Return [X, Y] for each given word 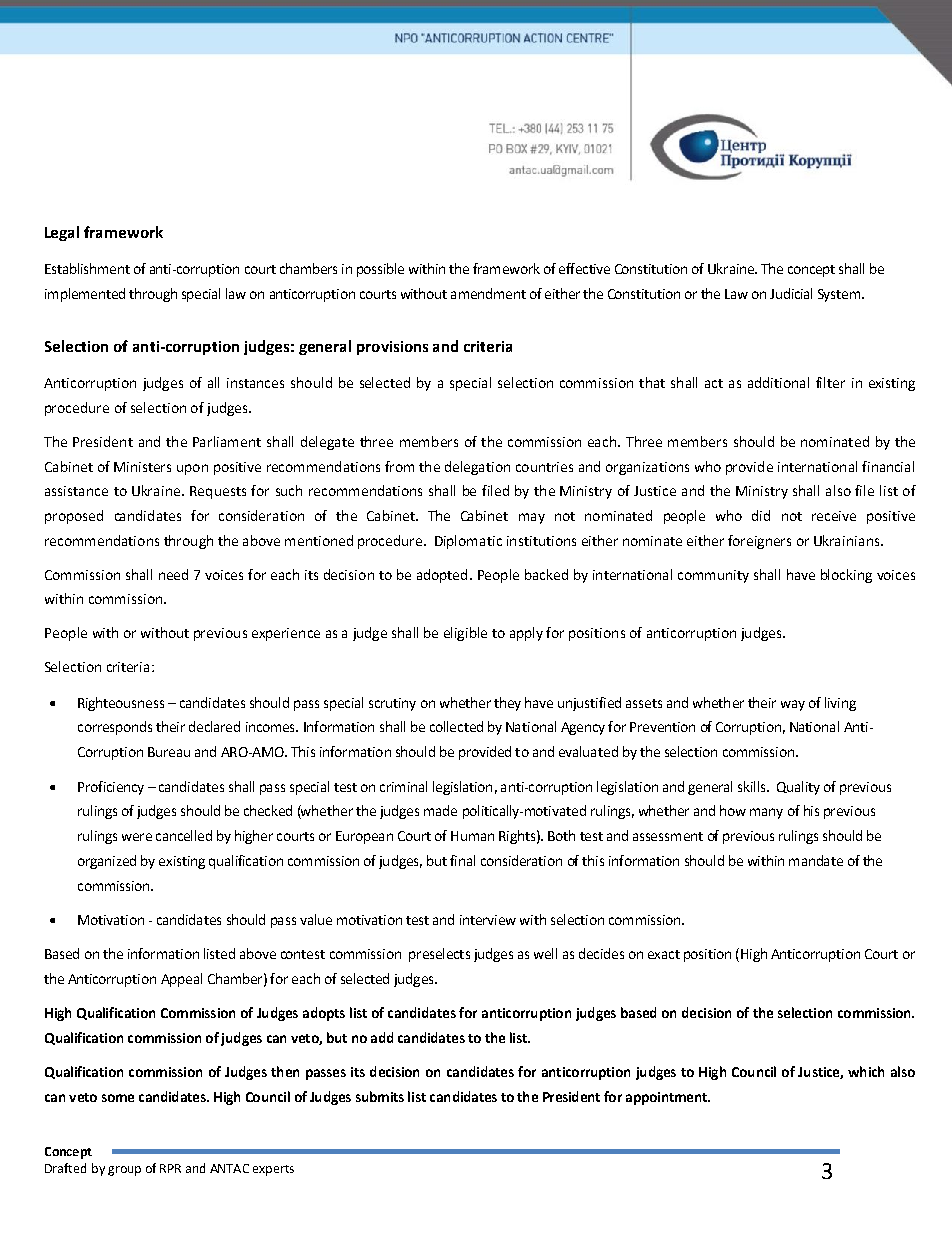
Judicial [791, 293]
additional [778, 382]
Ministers [142, 467]
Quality [798, 788]
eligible [465, 634]
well [545, 953]
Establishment [87, 268]
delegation [477, 468]
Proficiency [111, 788]
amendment [488, 293]
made [440, 810]
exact [664, 954]
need [173, 574]
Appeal [181, 980]
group [124, 1171]
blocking [846, 576]
